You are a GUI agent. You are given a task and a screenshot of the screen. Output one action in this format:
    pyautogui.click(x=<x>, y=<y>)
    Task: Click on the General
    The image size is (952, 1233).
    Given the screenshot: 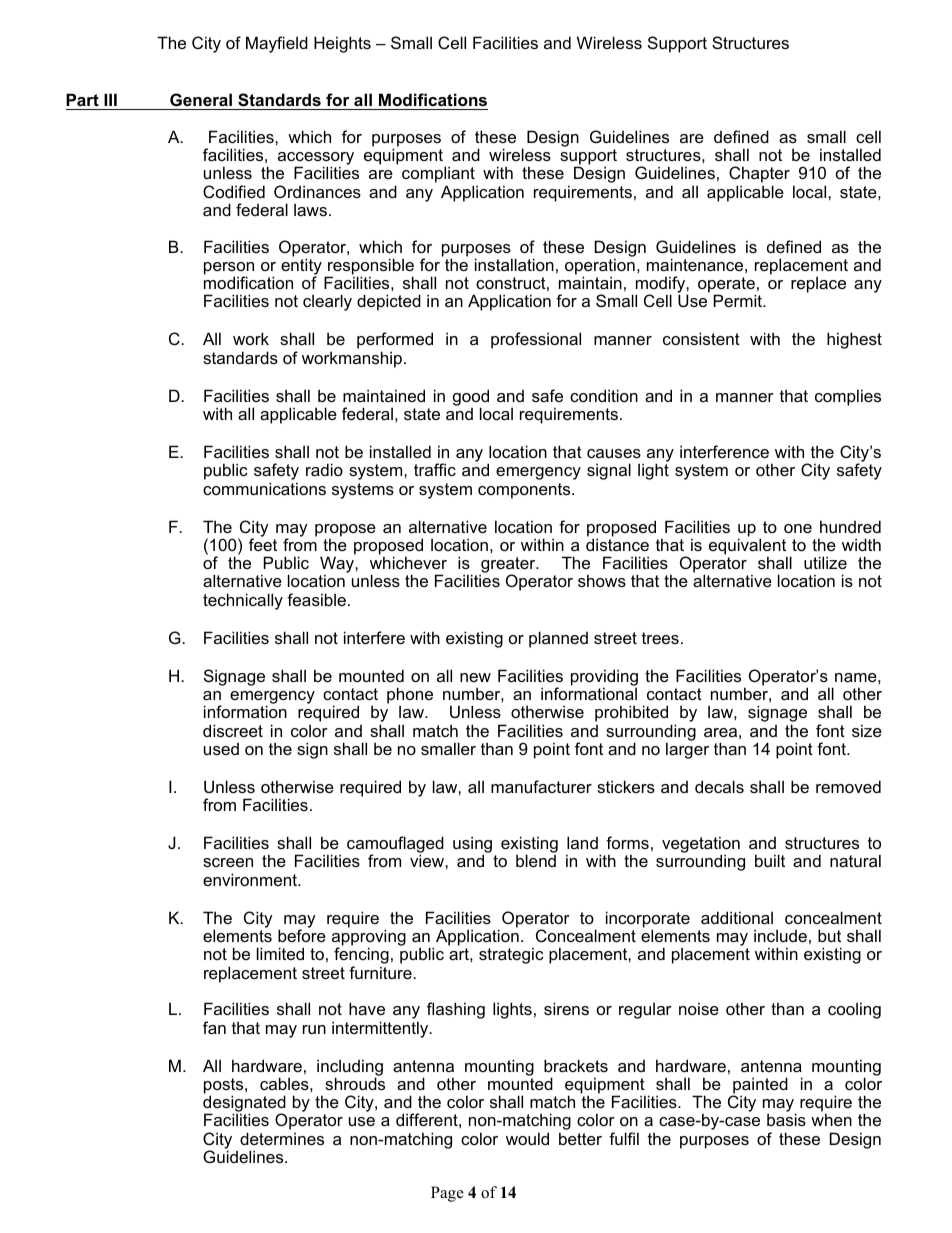 What is the action you would take?
    pyautogui.click(x=201, y=99)
